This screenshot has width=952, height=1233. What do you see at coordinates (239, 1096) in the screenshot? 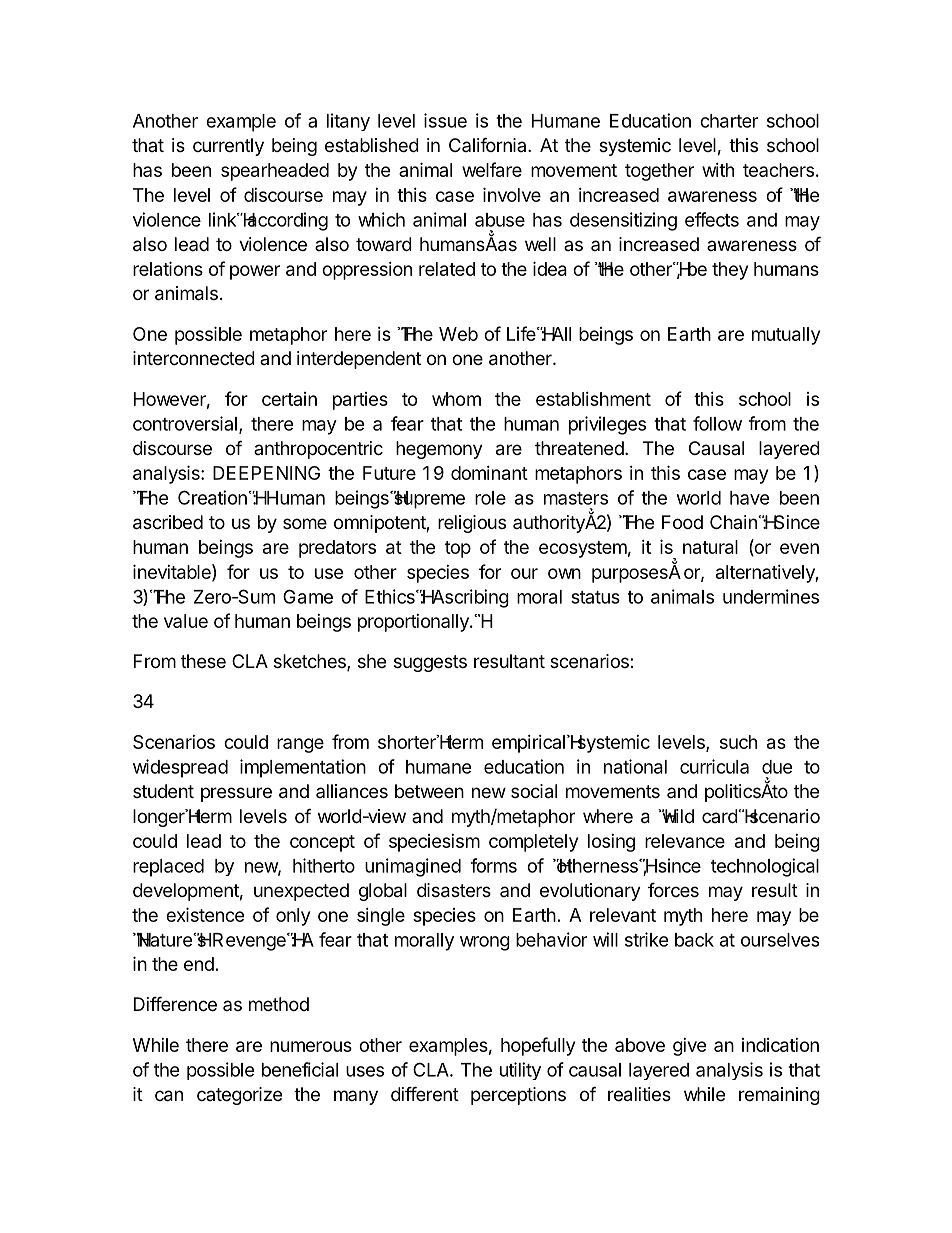
I see `categorize` at bounding box center [239, 1096].
